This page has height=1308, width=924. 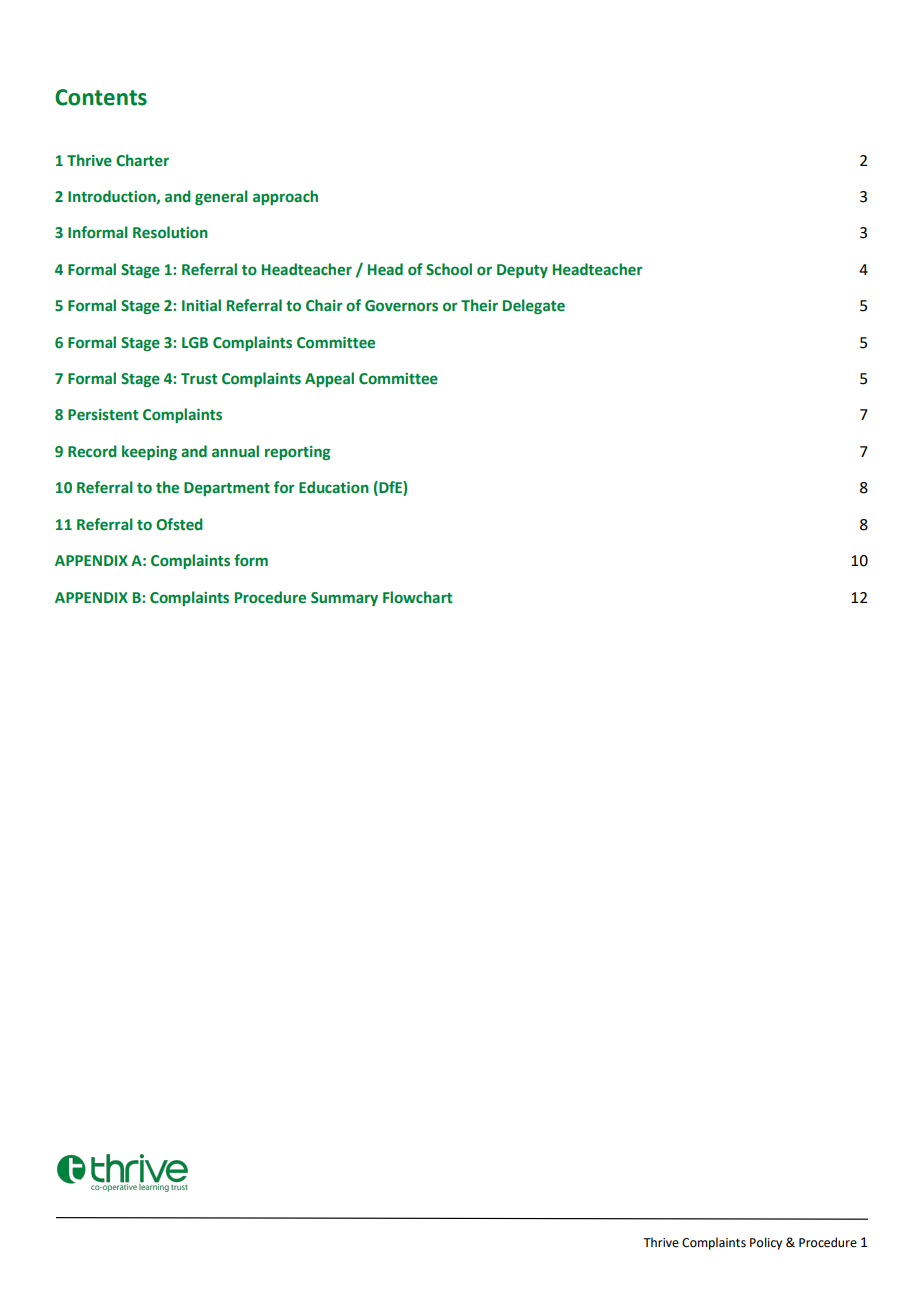 I want to click on Flowchart, so click(x=417, y=597).
